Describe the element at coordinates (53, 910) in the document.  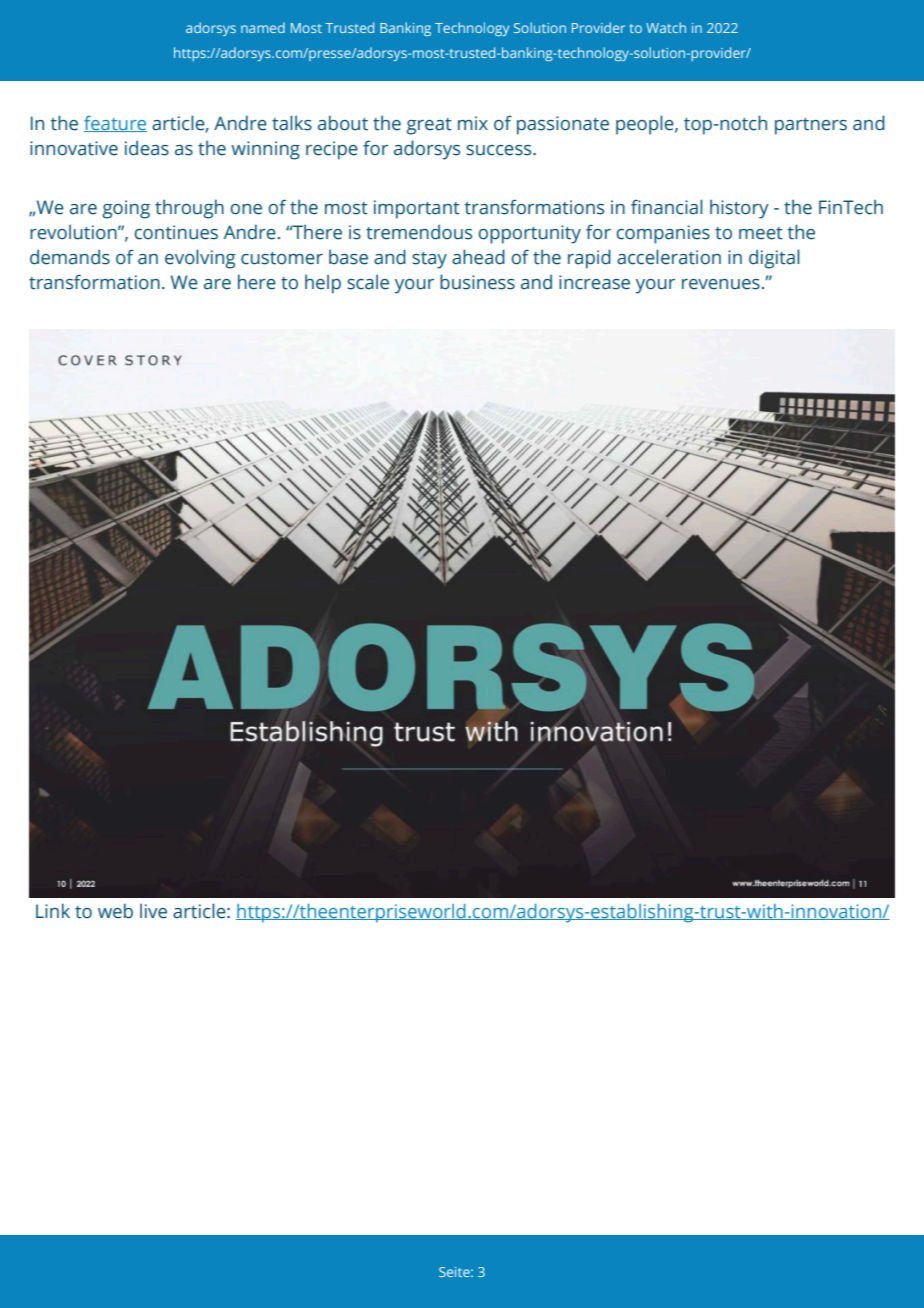
I see `Link` at that location.
